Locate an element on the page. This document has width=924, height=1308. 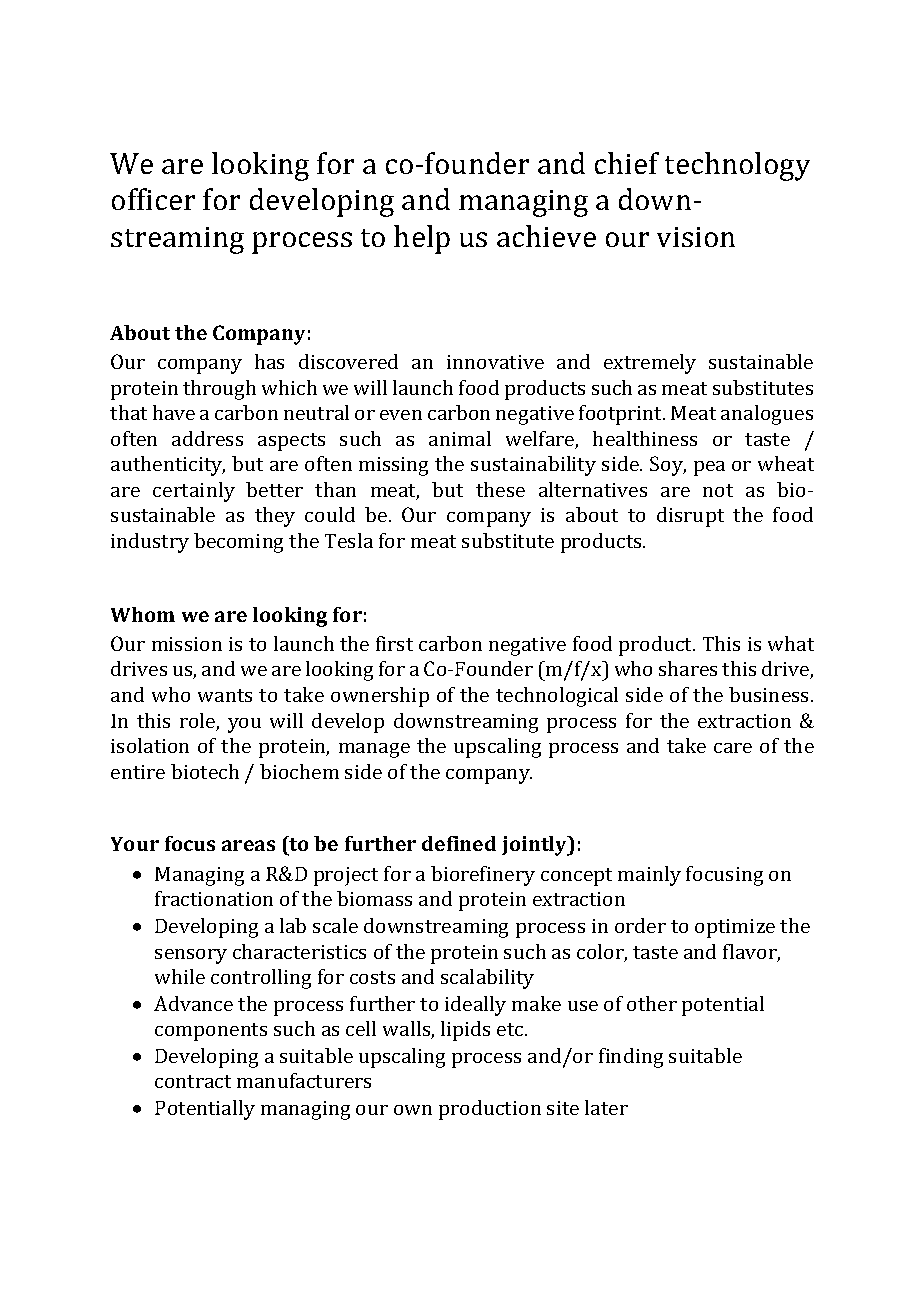
lipids is located at coordinates (465, 1031).
